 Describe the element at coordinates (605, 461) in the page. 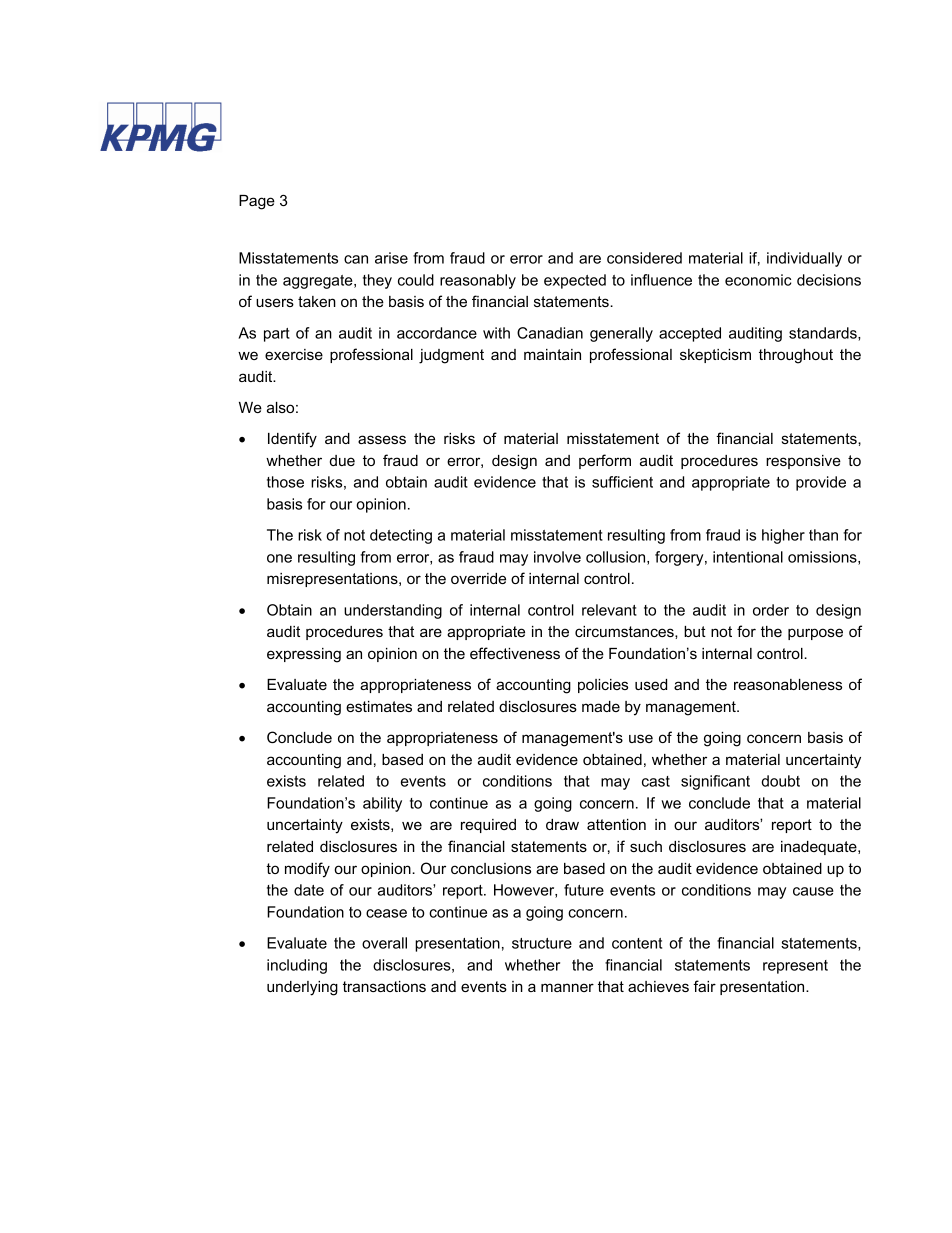

I see `perform` at that location.
